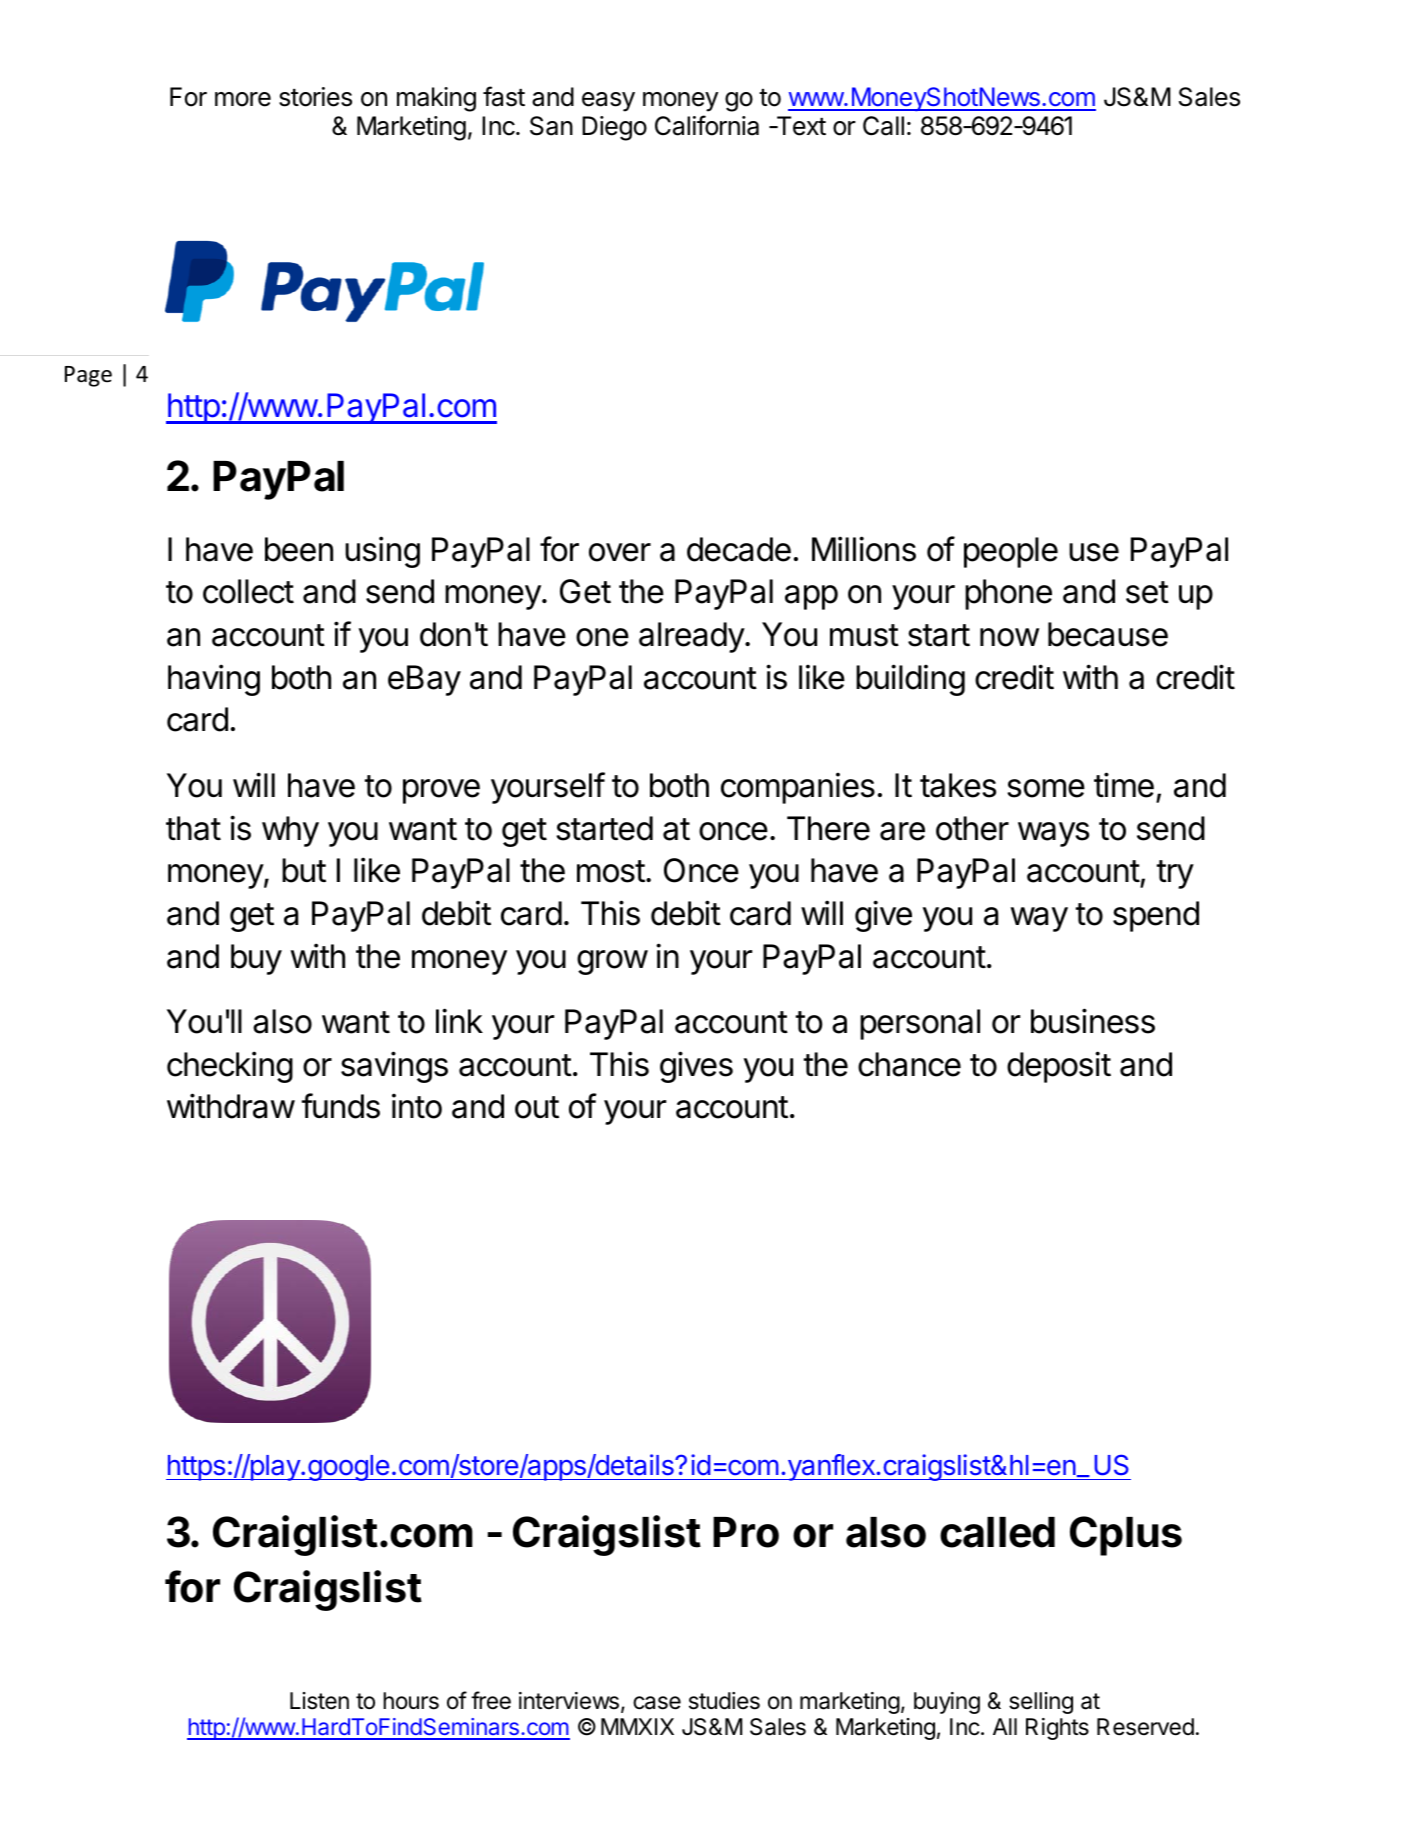  What do you see at coordinates (319, 1701) in the screenshot?
I see `Listen` at bounding box center [319, 1701].
